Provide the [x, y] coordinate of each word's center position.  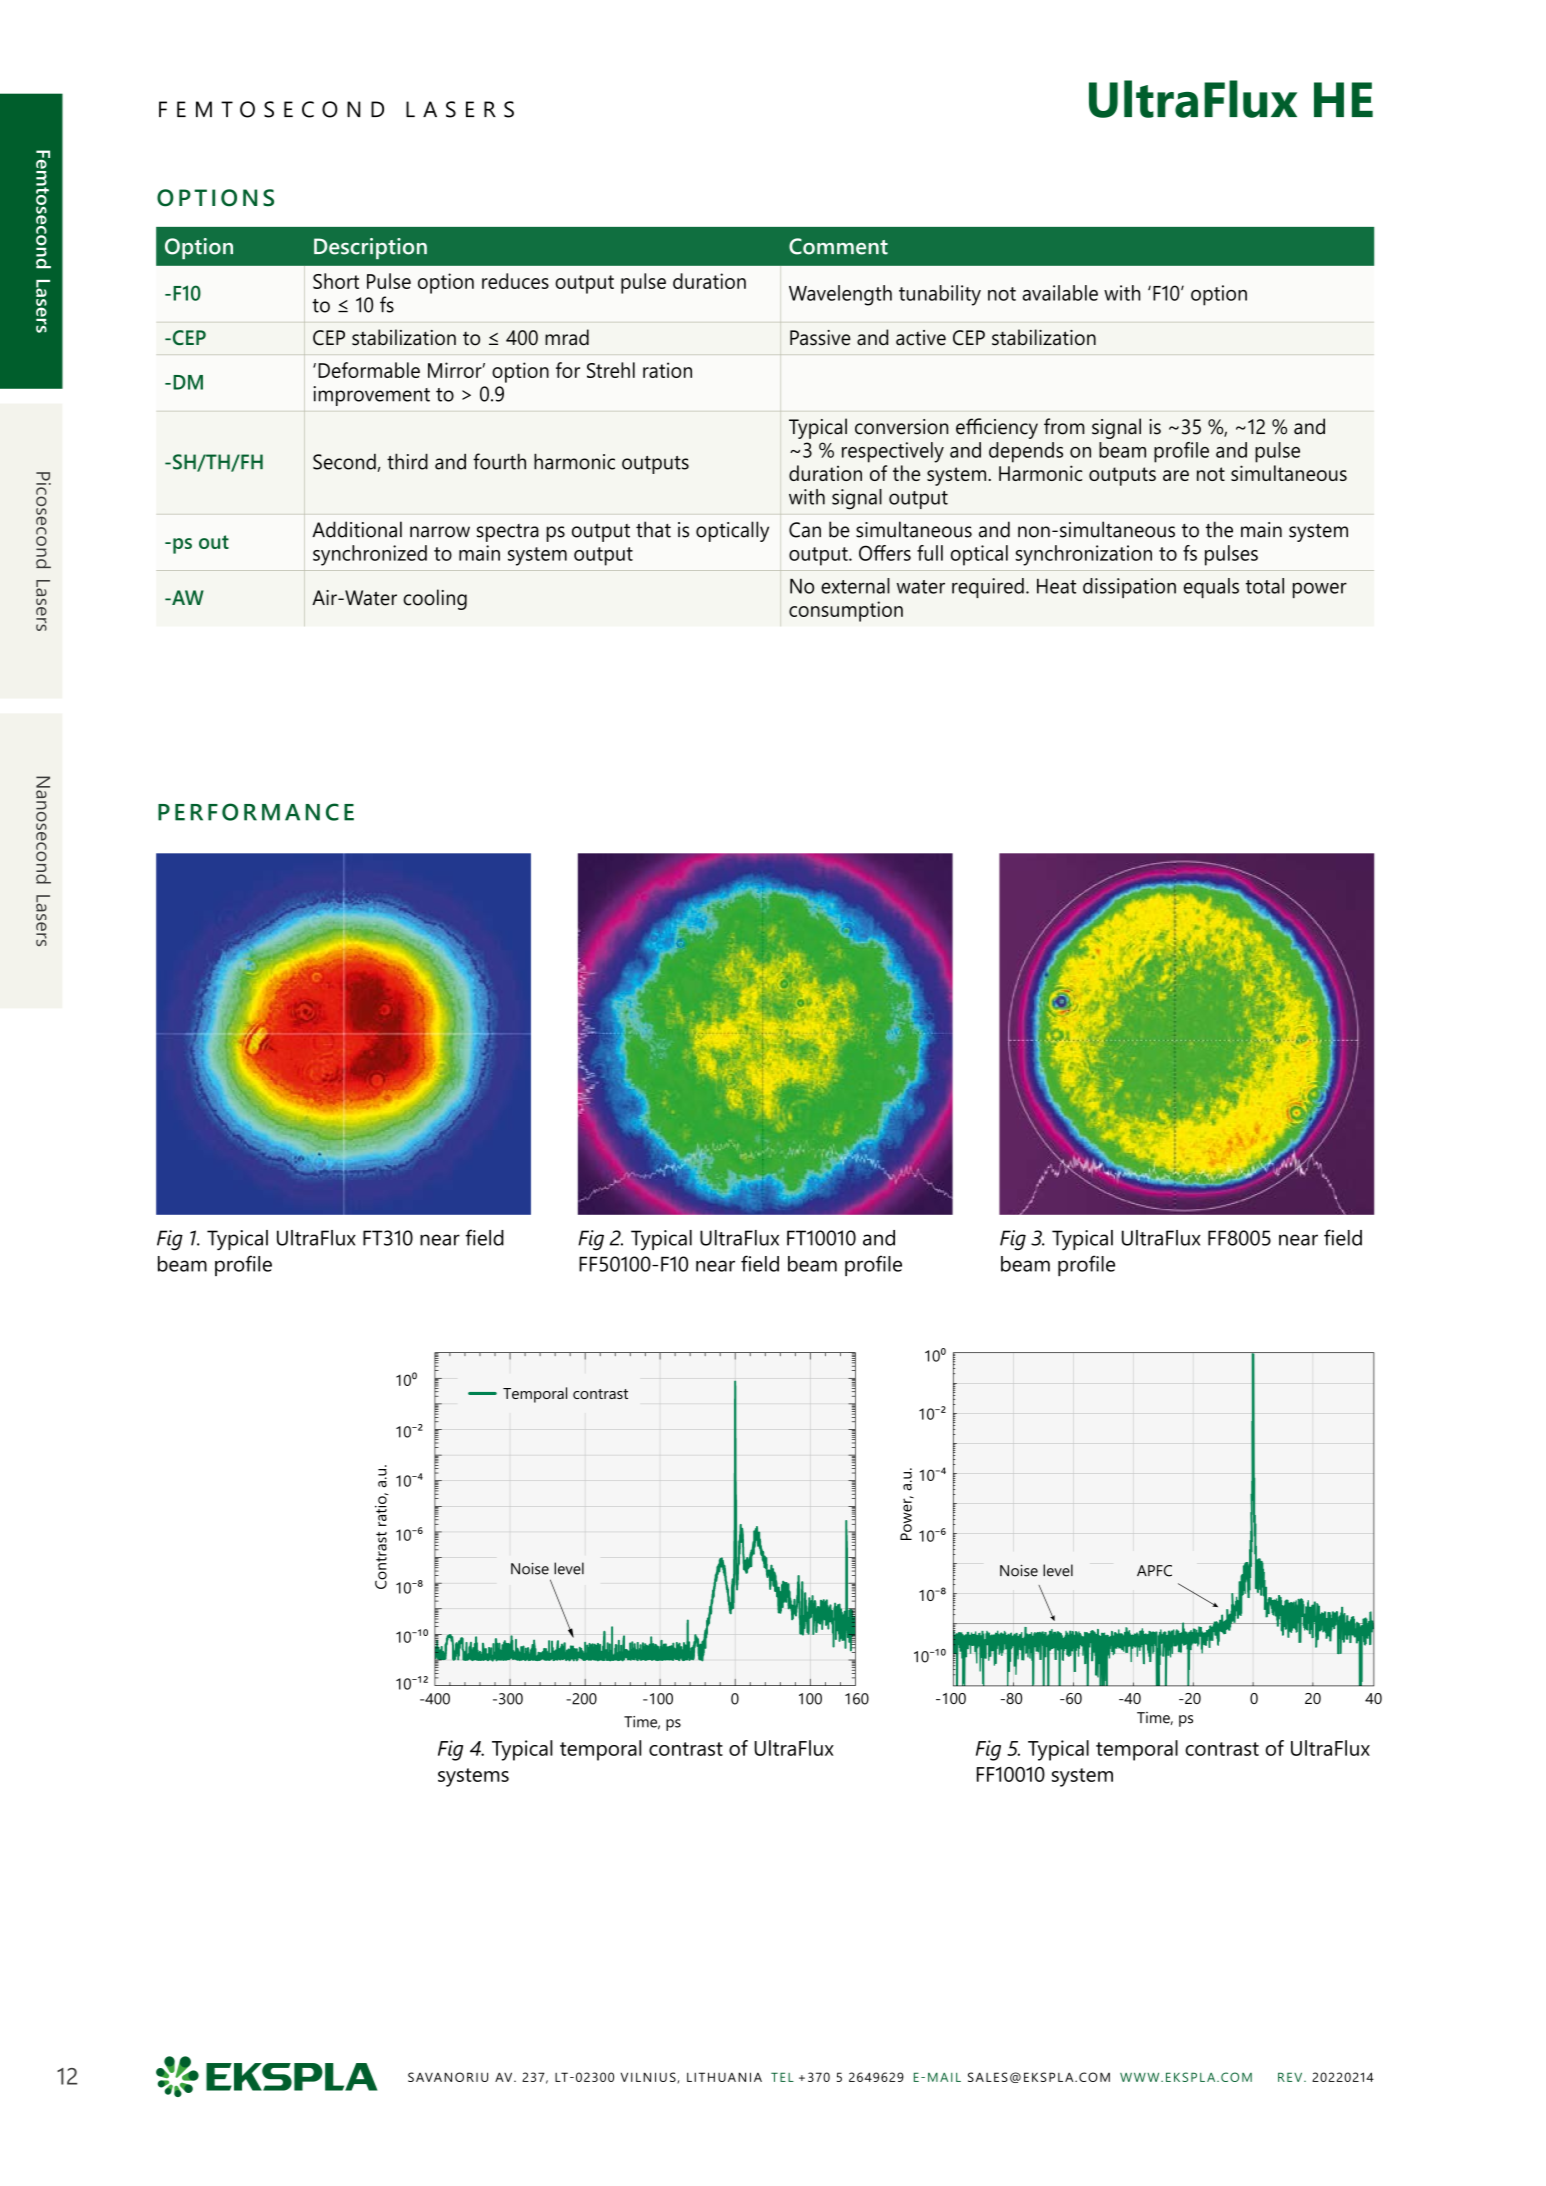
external [855, 586]
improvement [372, 396]
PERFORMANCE [256, 812]
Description [370, 248]
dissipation [1129, 588]
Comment [838, 246]
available [1060, 293]
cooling [435, 599]
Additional [357, 529]
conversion [901, 427]
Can [805, 530]
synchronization [1084, 555]
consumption [846, 611]
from [1064, 426]
